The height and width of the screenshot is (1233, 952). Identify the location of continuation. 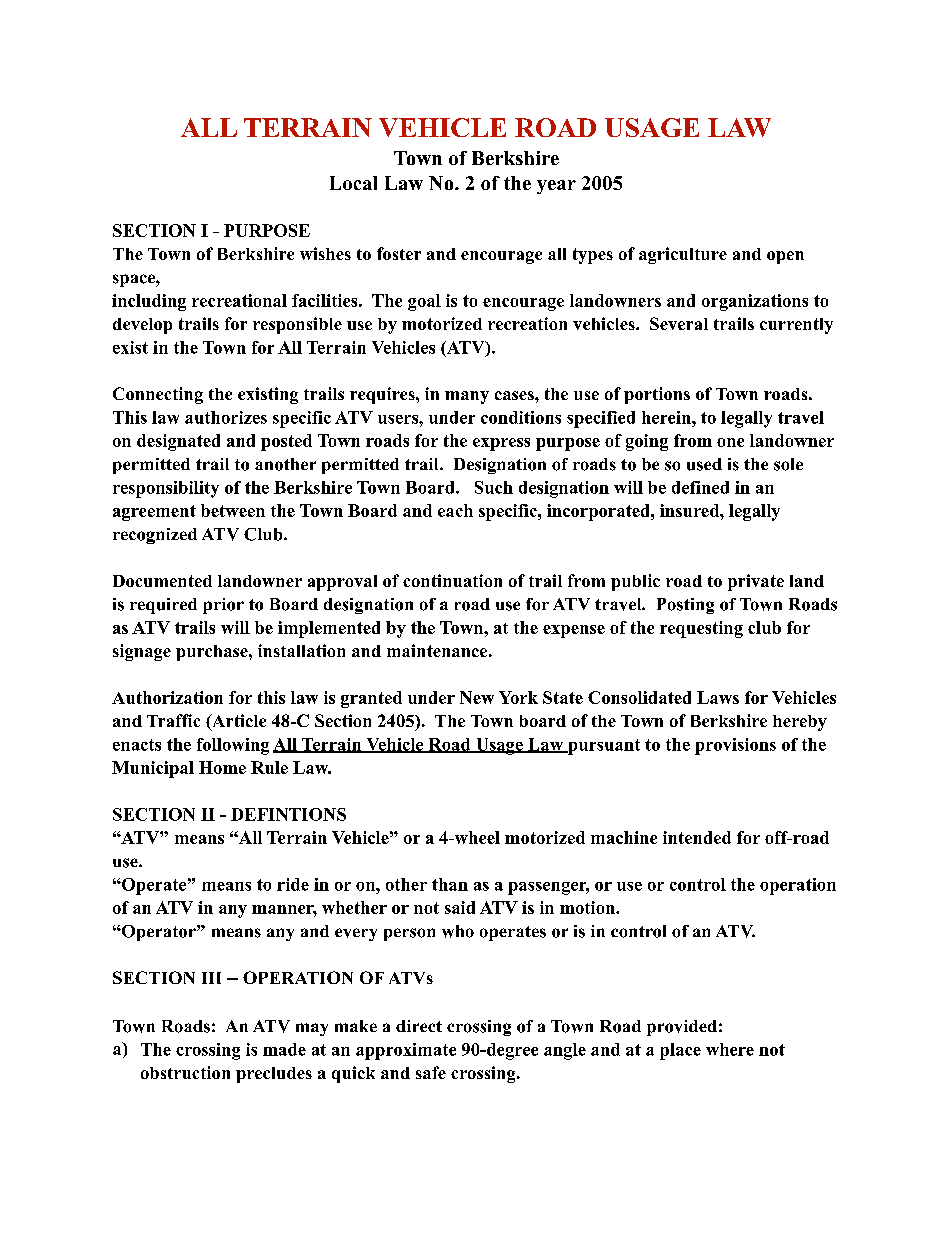
(452, 580).
